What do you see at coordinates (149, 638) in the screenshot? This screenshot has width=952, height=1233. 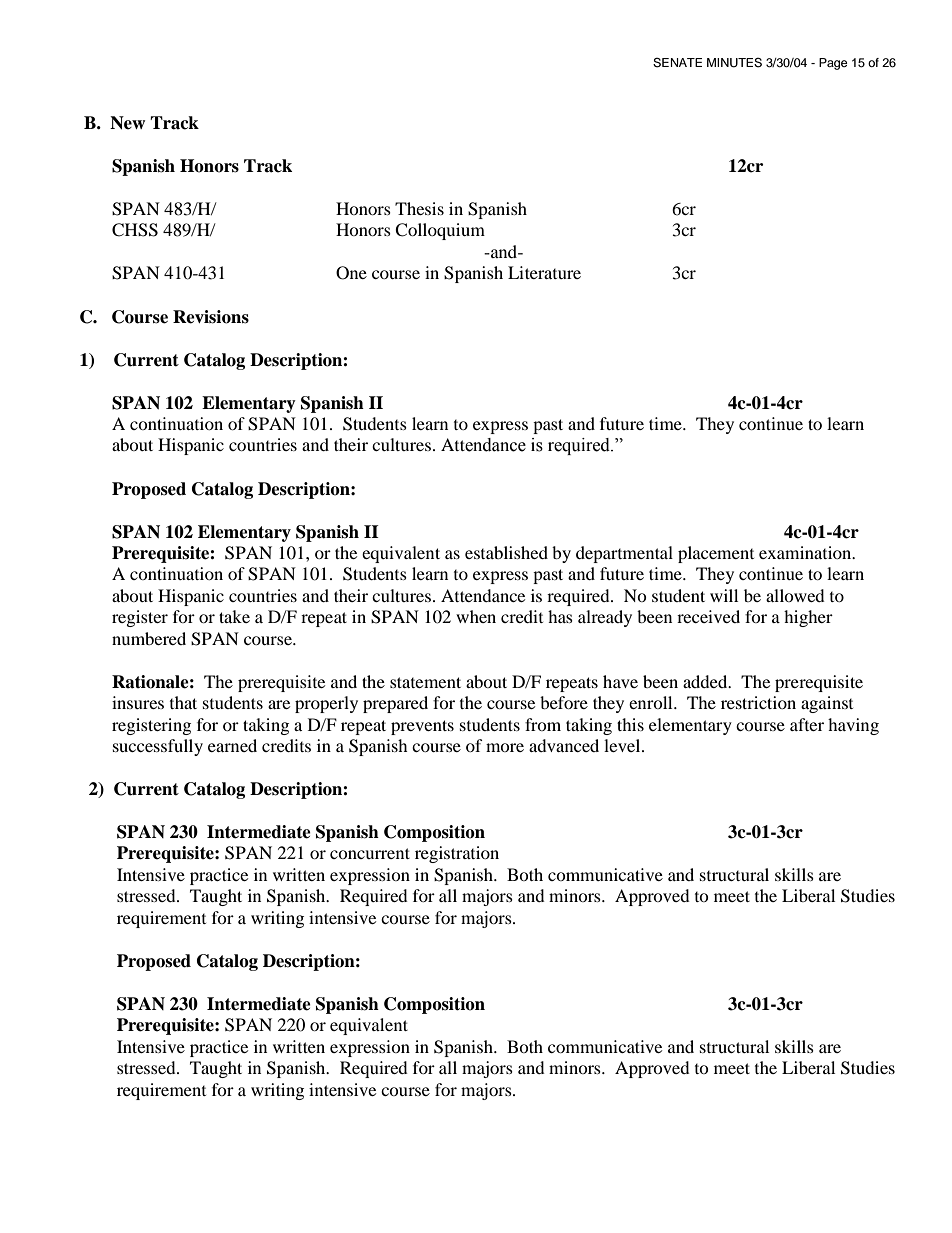 I see `numbered` at bounding box center [149, 638].
